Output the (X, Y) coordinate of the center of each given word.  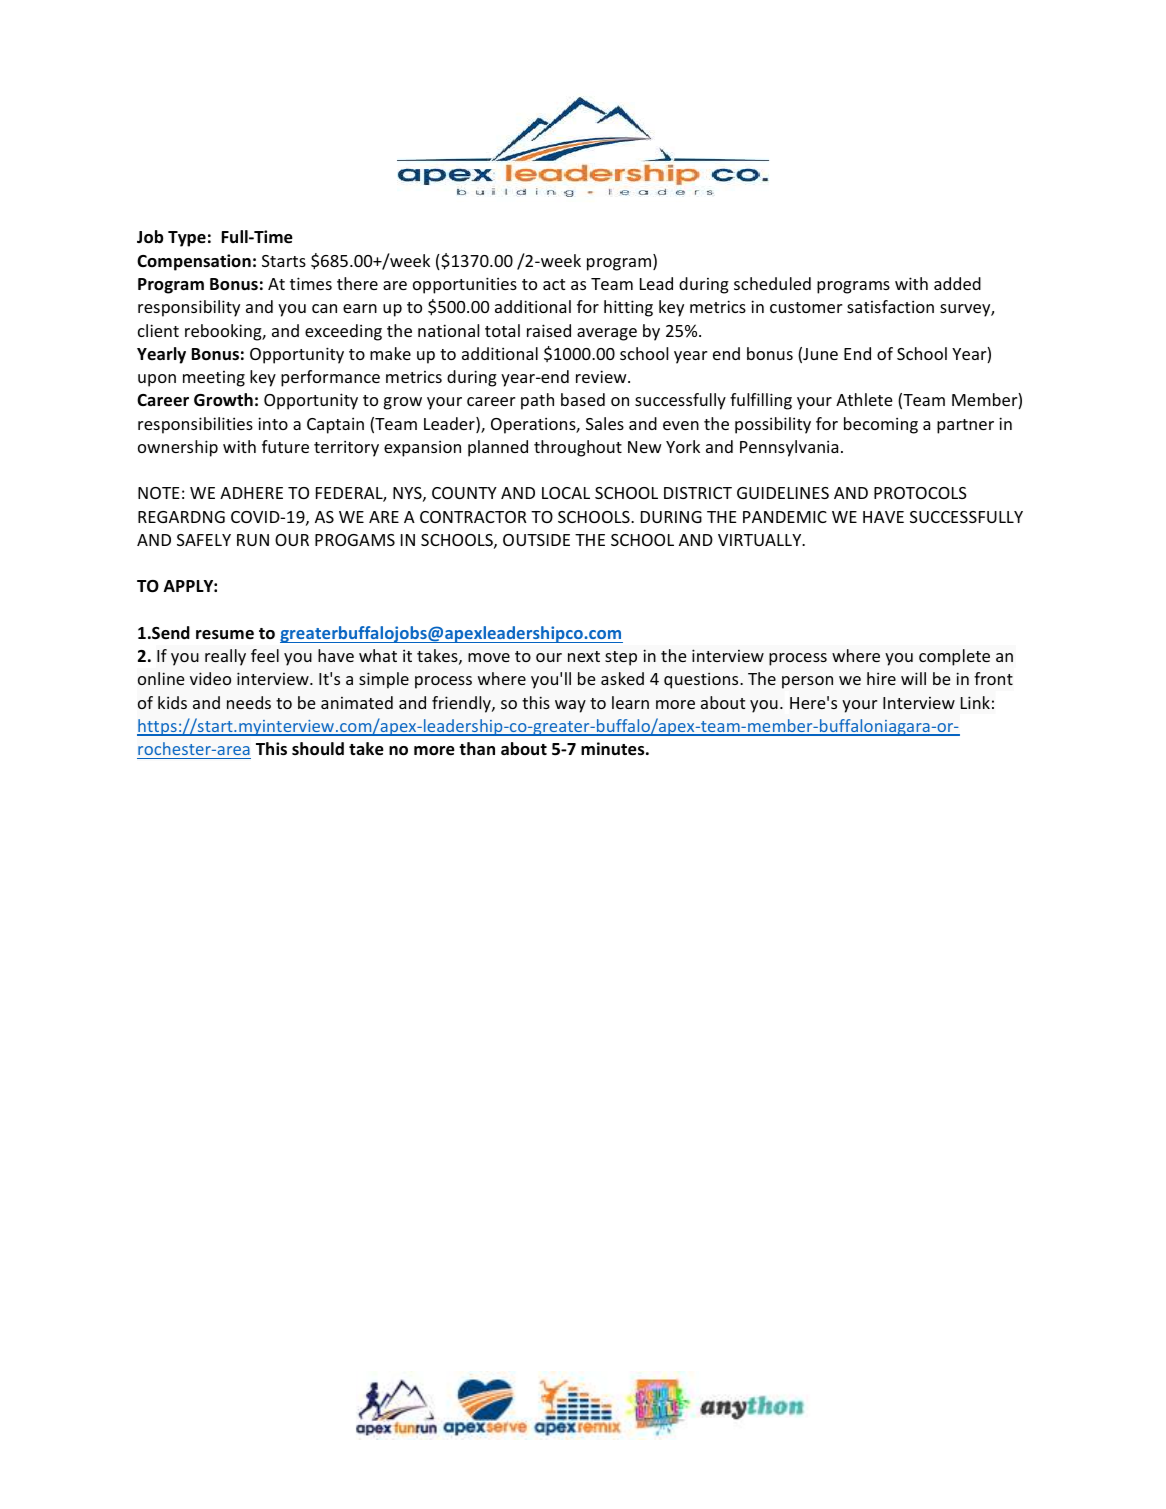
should (318, 749)
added (957, 283)
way (570, 706)
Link (975, 702)
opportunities (465, 285)
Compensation (194, 262)
